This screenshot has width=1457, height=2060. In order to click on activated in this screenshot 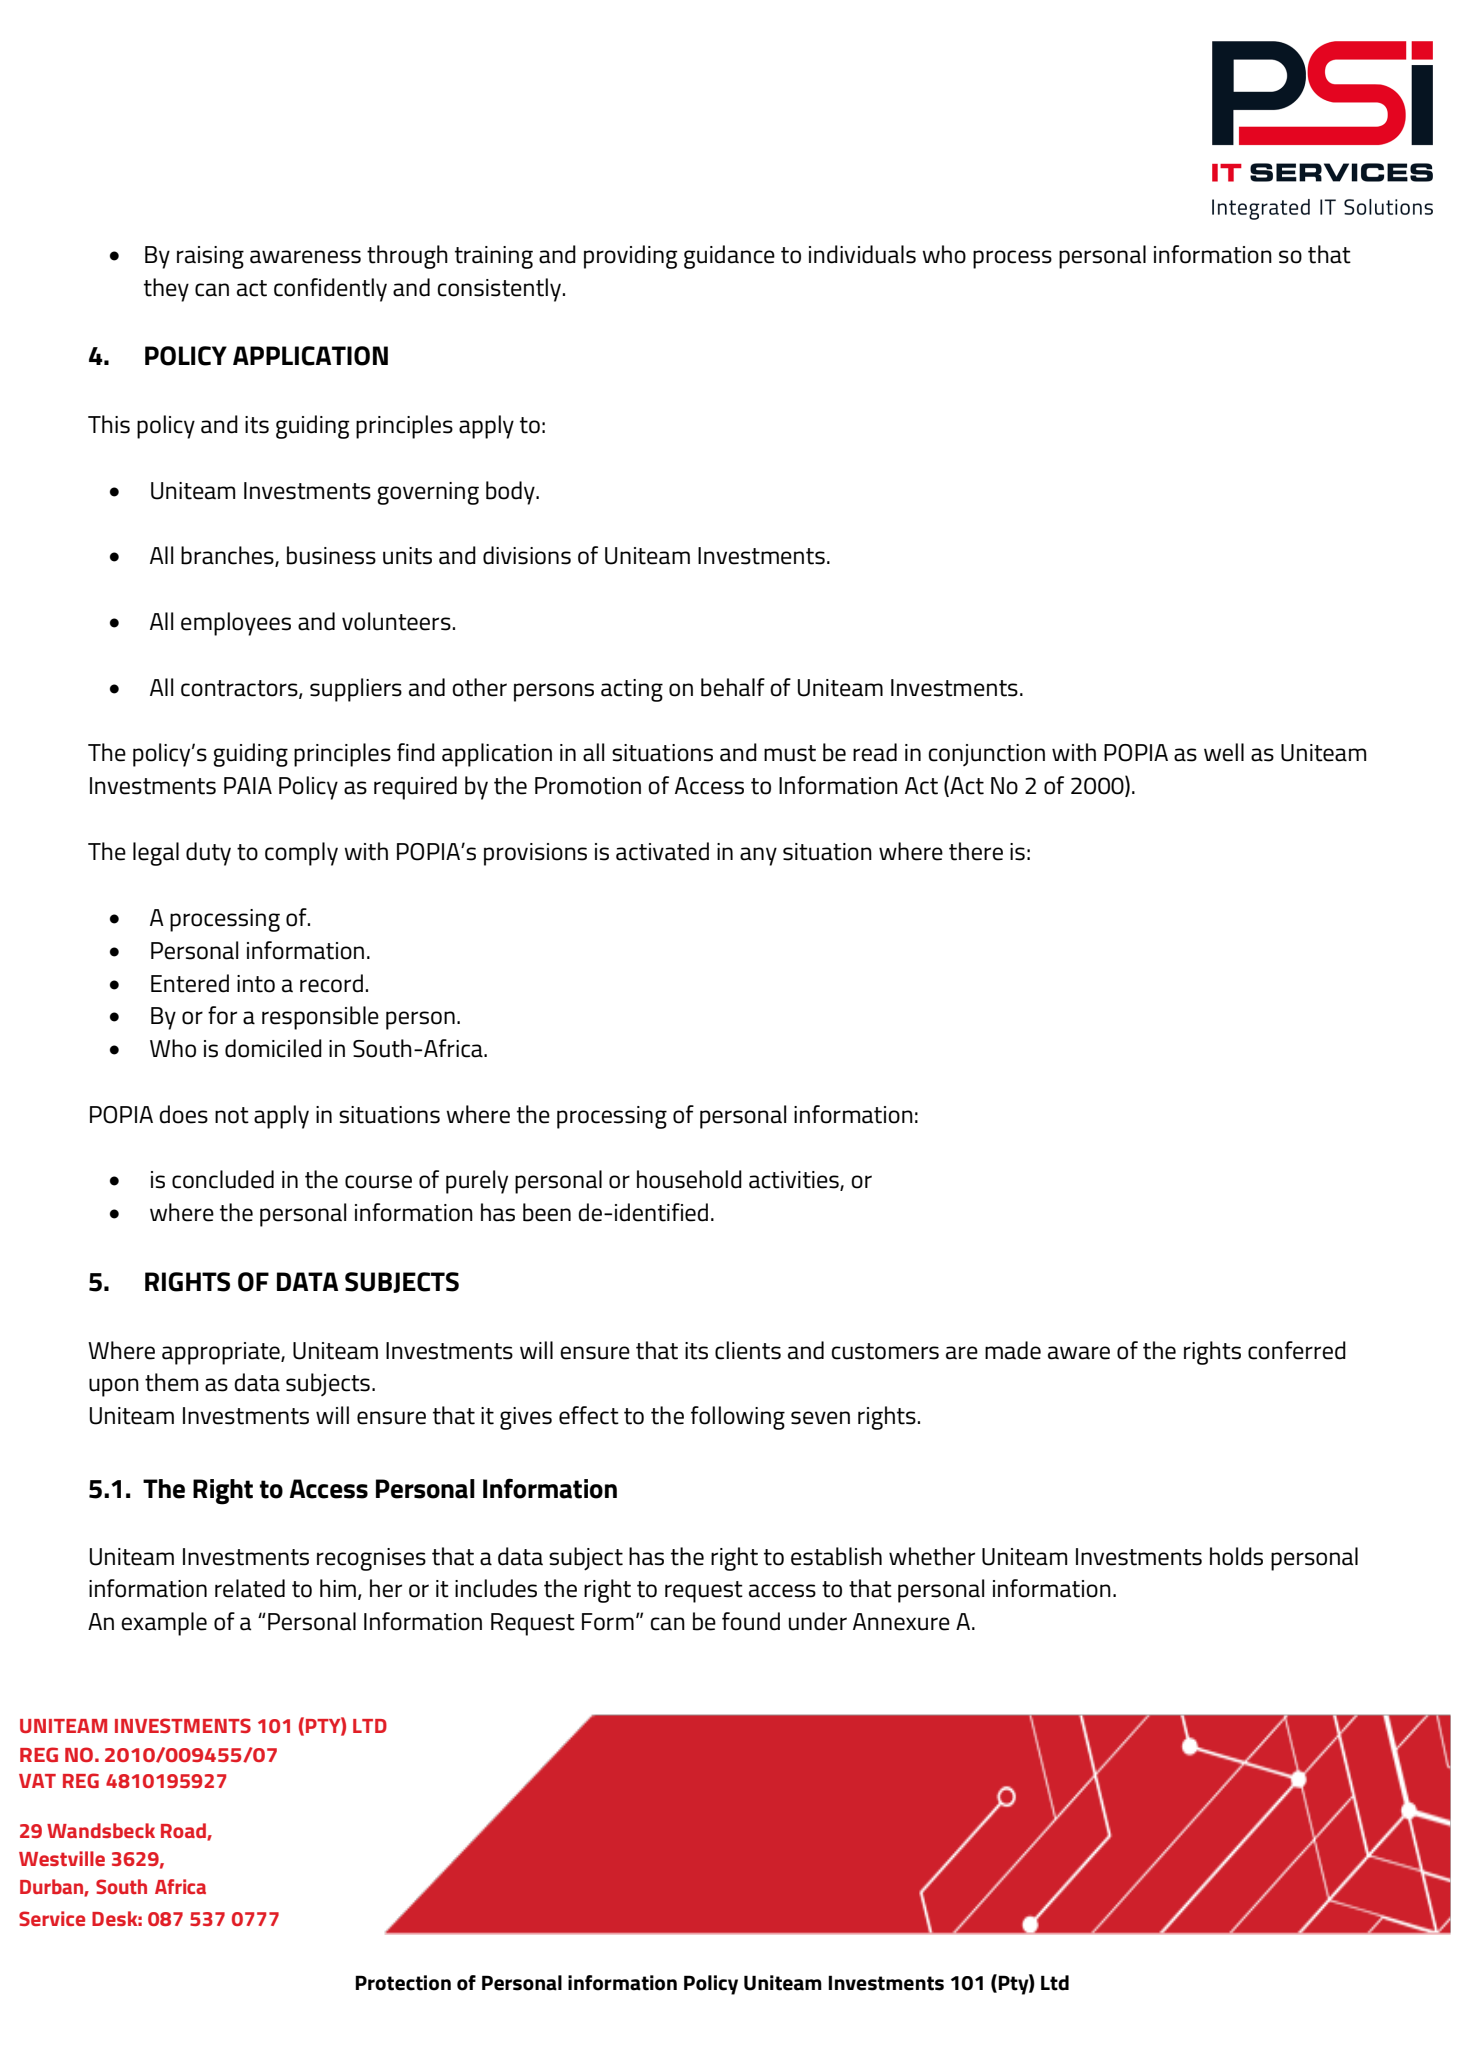, I will do `click(662, 851)`.
